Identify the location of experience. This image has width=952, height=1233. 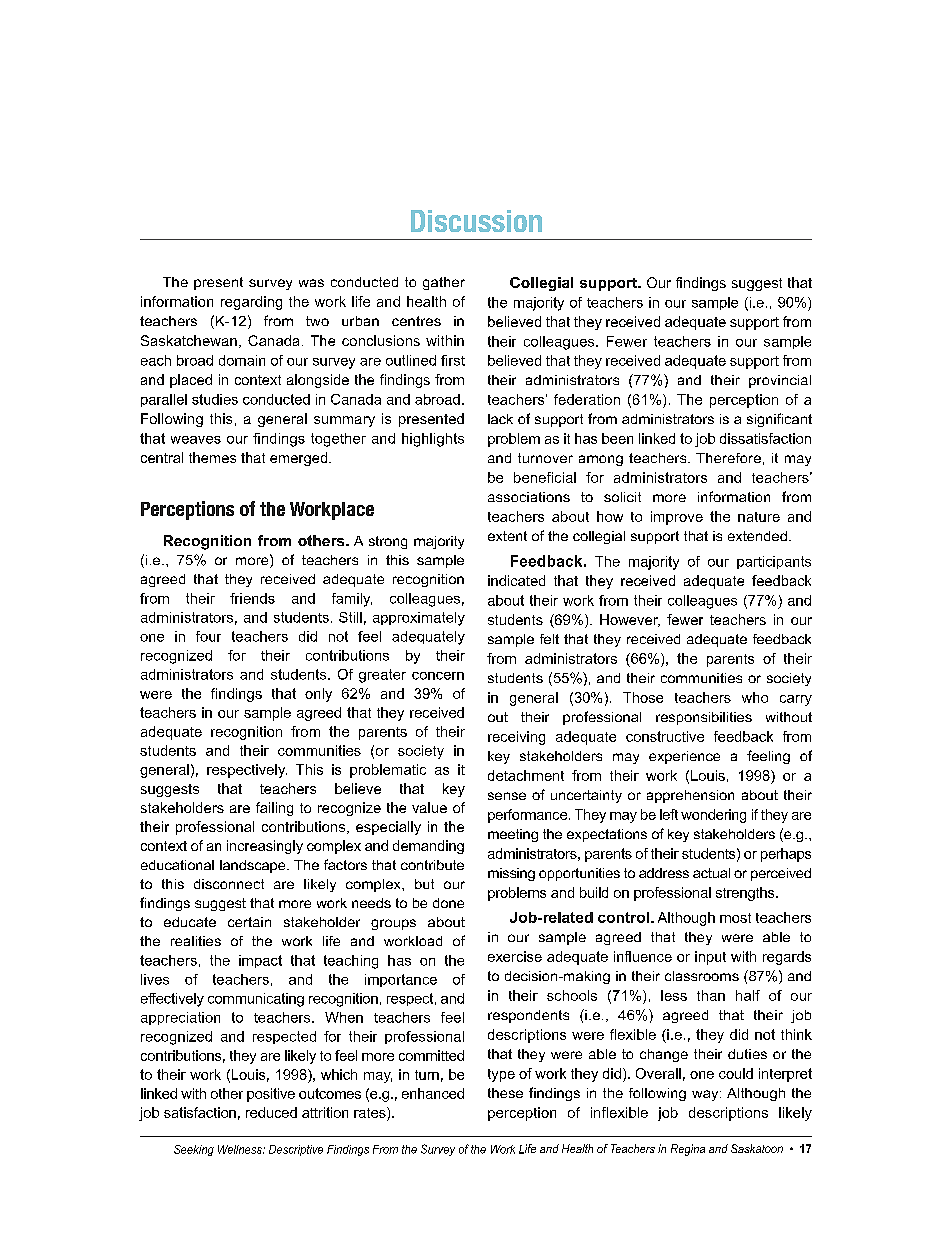
(684, 757).
